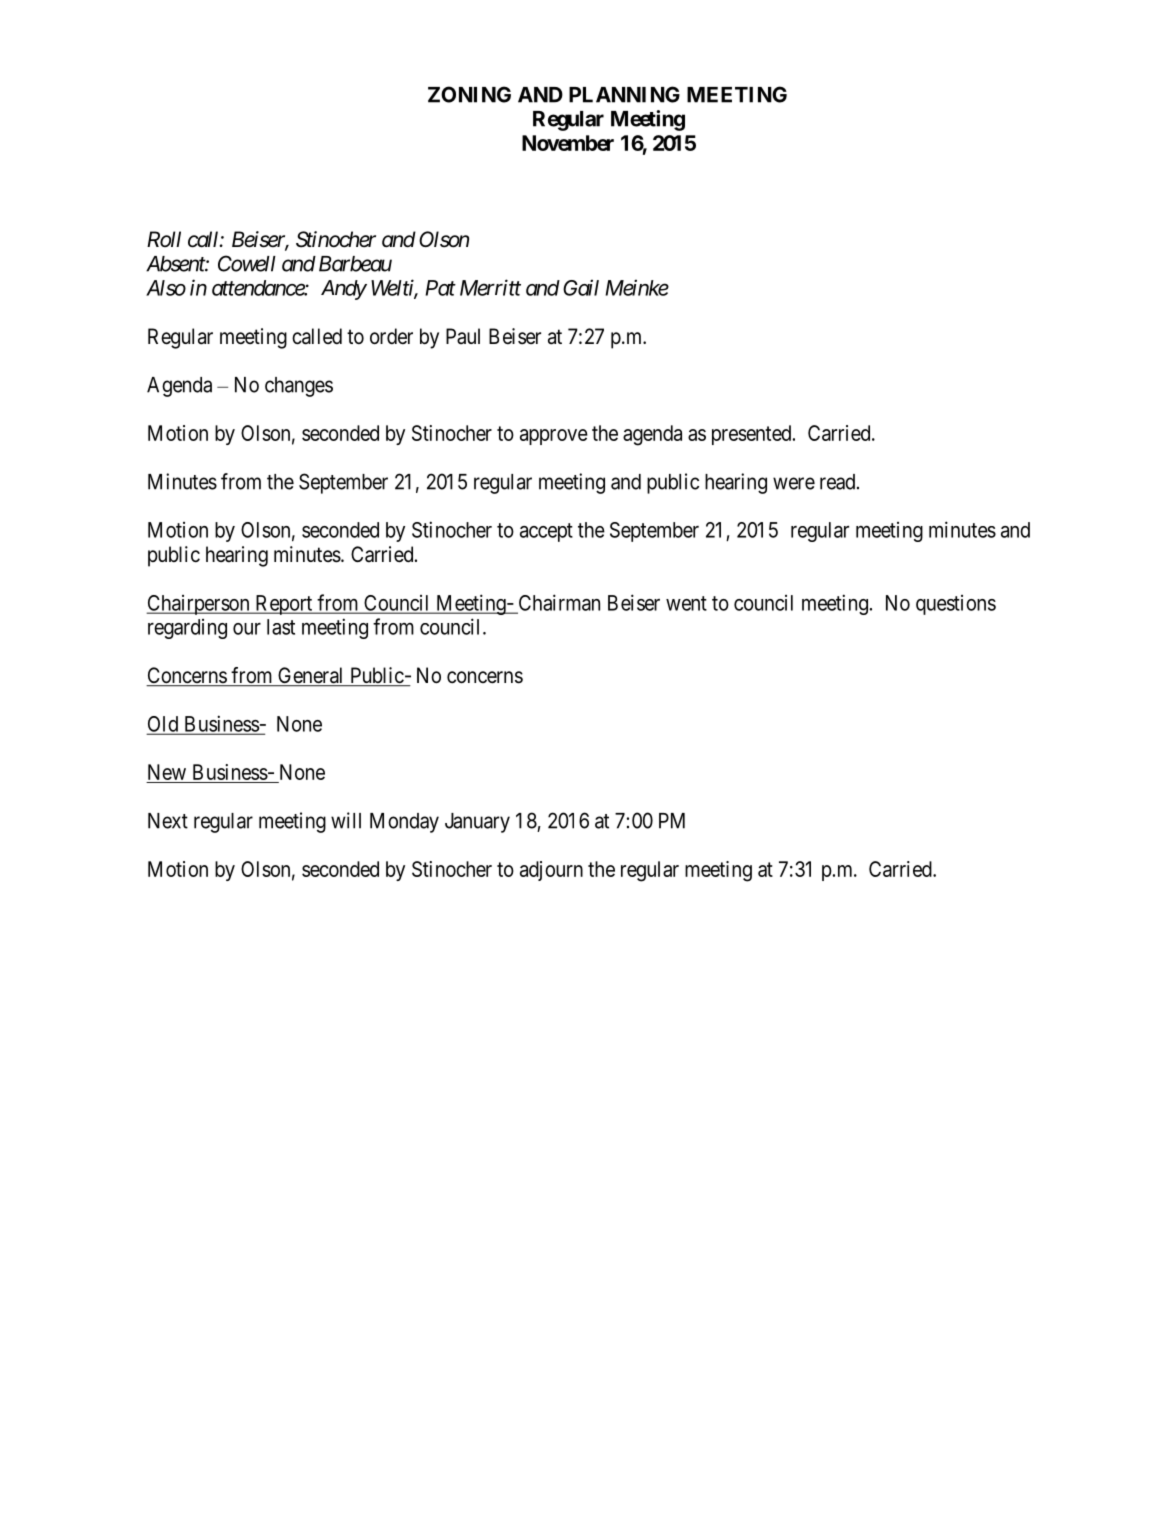 Image resolution: width=1172 pixels, height=1516 pixels. Describe the element at coordinates (168, 821) in the screenshot. I see `Next` at that location.
